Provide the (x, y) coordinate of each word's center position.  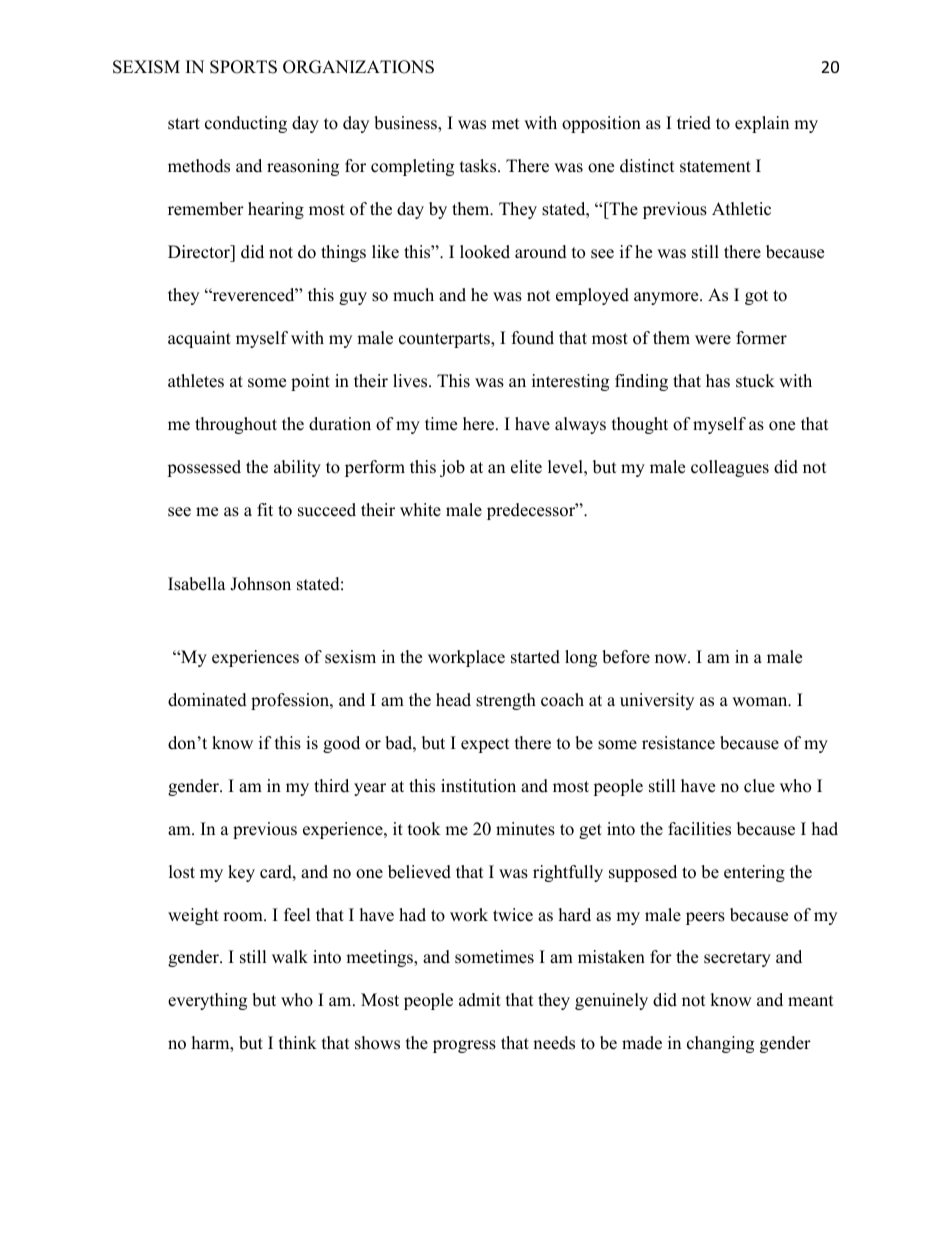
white (420, 510)
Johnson (260, 584)
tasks (479, 166)
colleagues (730, 468)
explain (762, 124)
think (298, 1042)
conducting (246, 124)
